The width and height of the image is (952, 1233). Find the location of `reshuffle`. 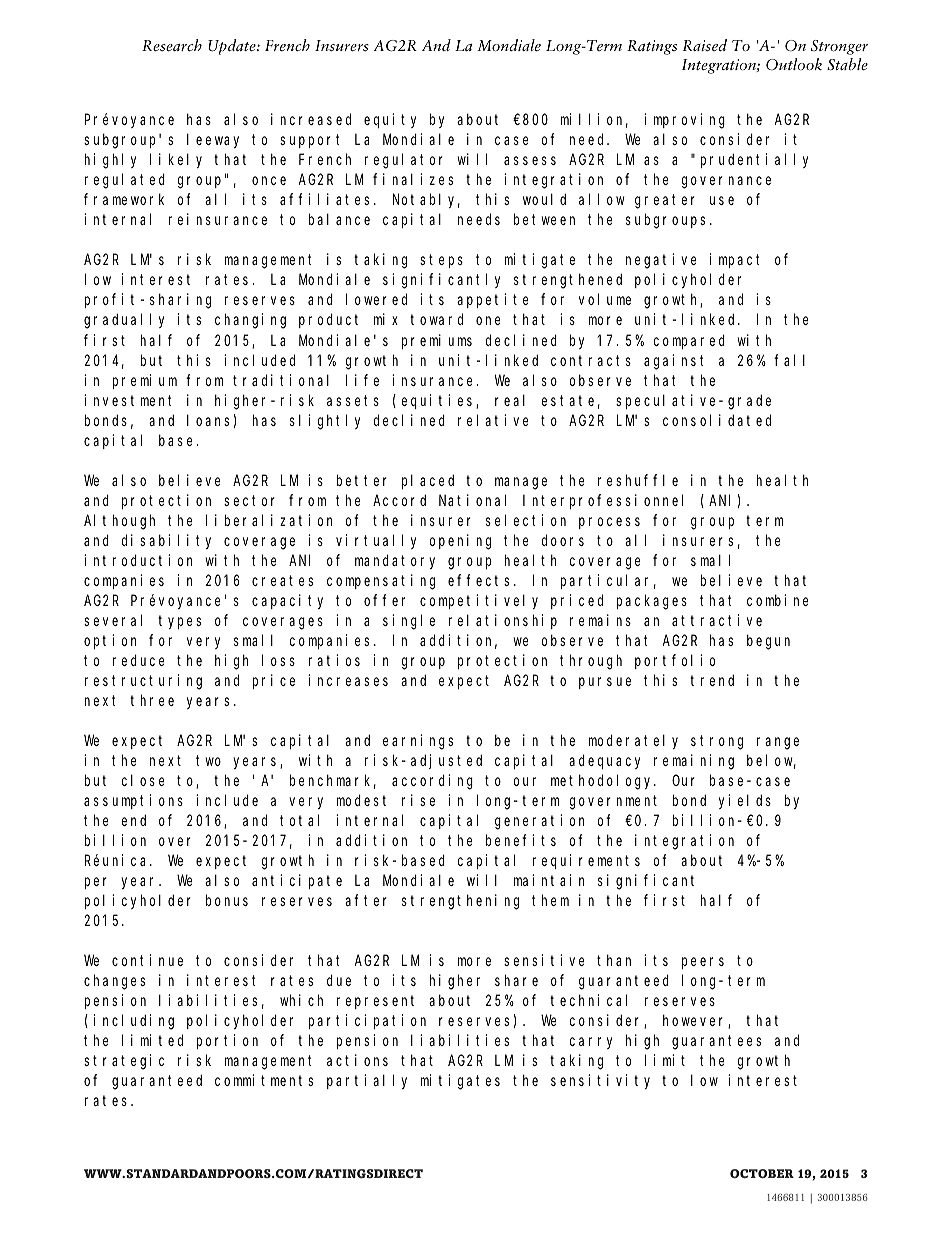

reshuffle is located at coordinates (638, 480).
